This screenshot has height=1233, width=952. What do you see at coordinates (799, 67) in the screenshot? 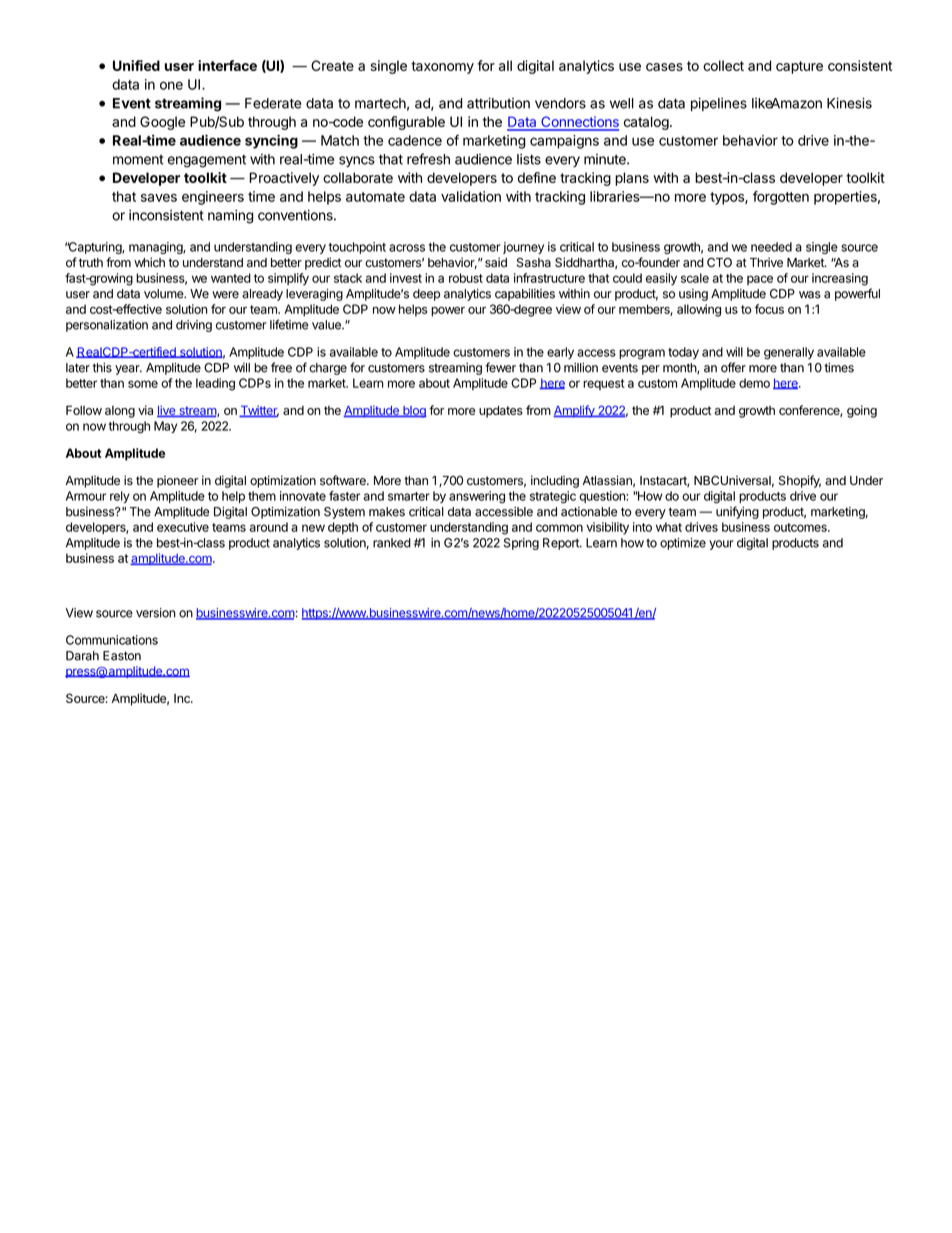
I see `capture` at bounding box center [799, 67].
